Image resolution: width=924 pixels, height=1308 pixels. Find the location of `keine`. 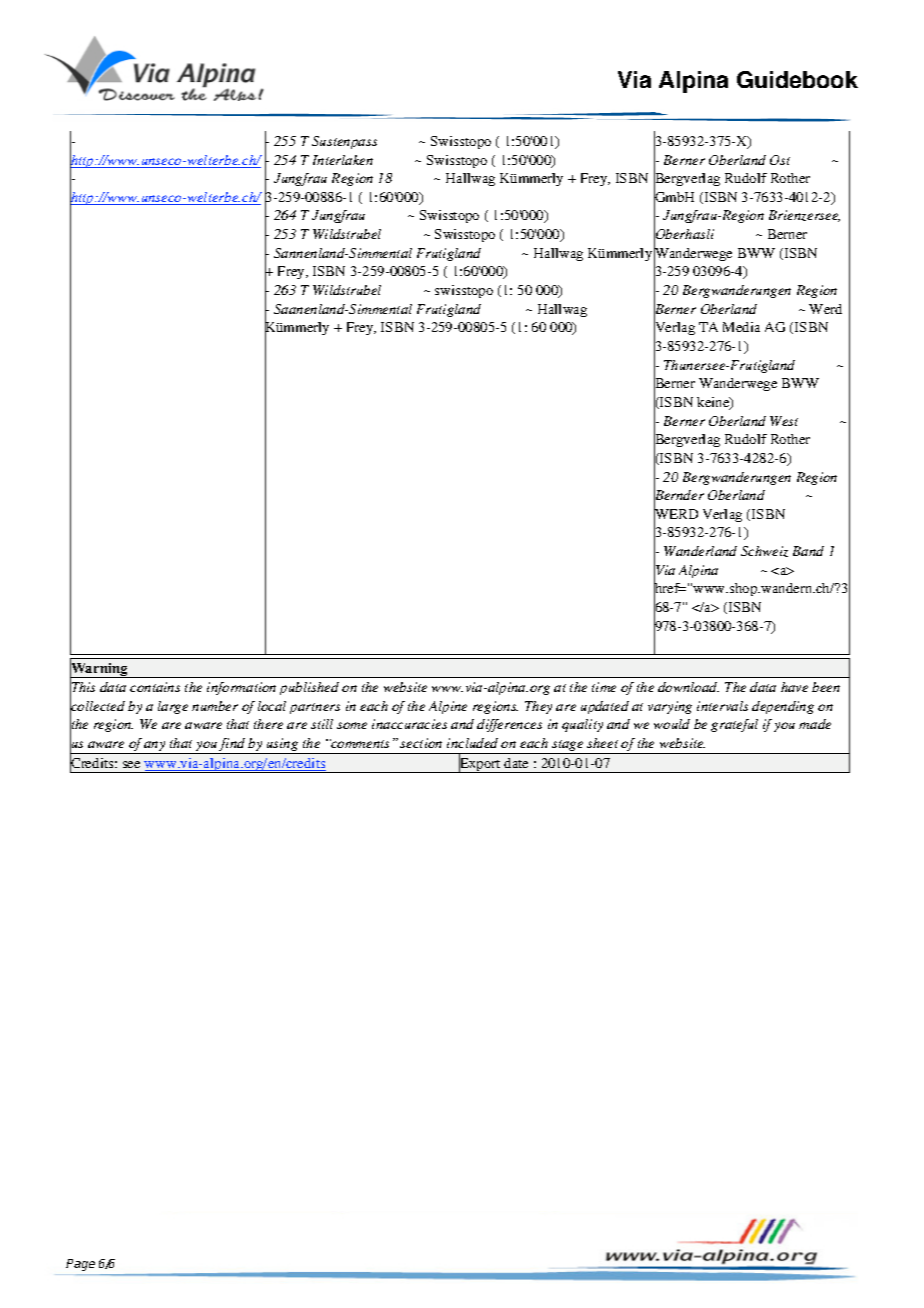

keine is located at coordinates (714, 403).
